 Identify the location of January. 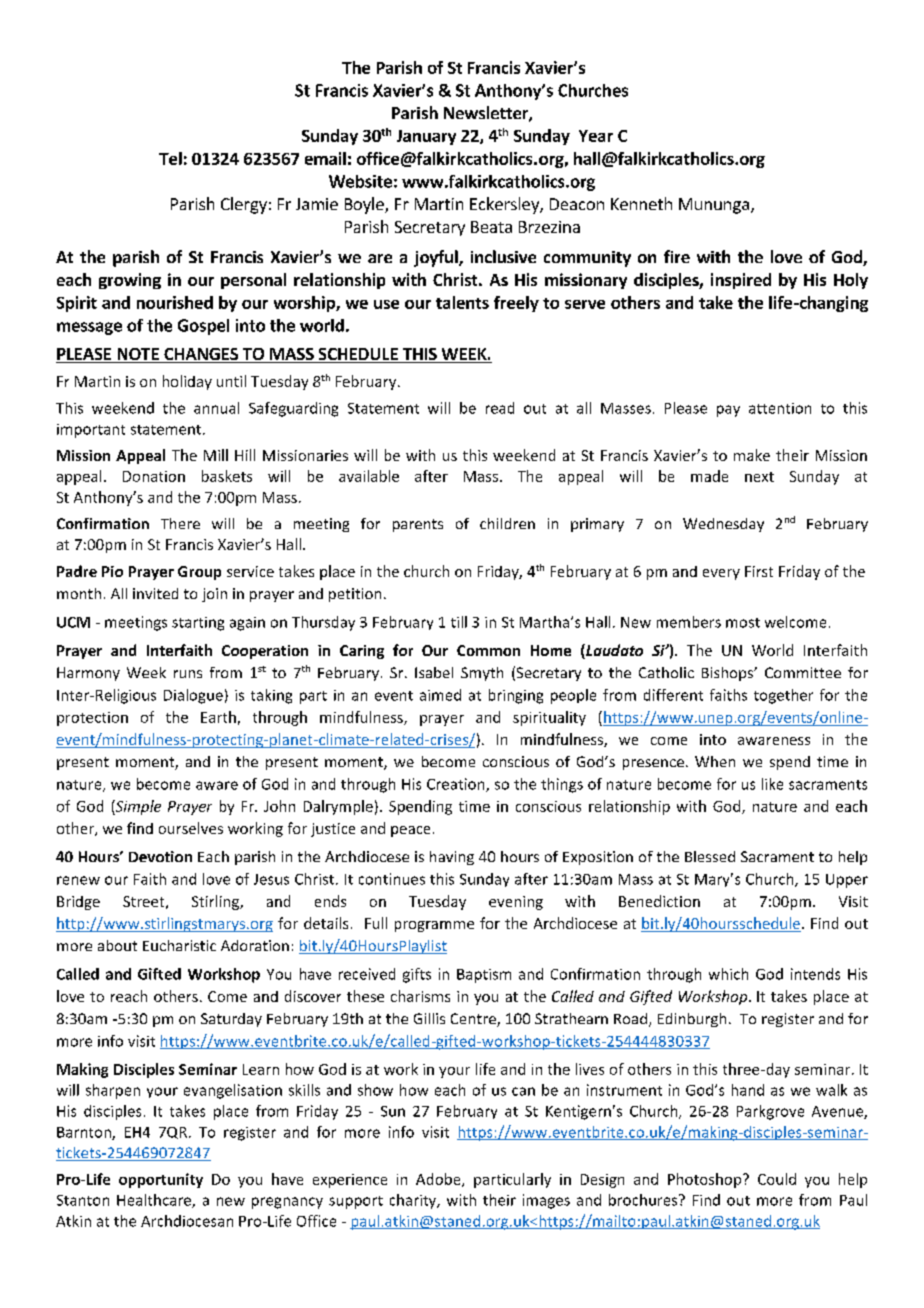
(426, 137).
